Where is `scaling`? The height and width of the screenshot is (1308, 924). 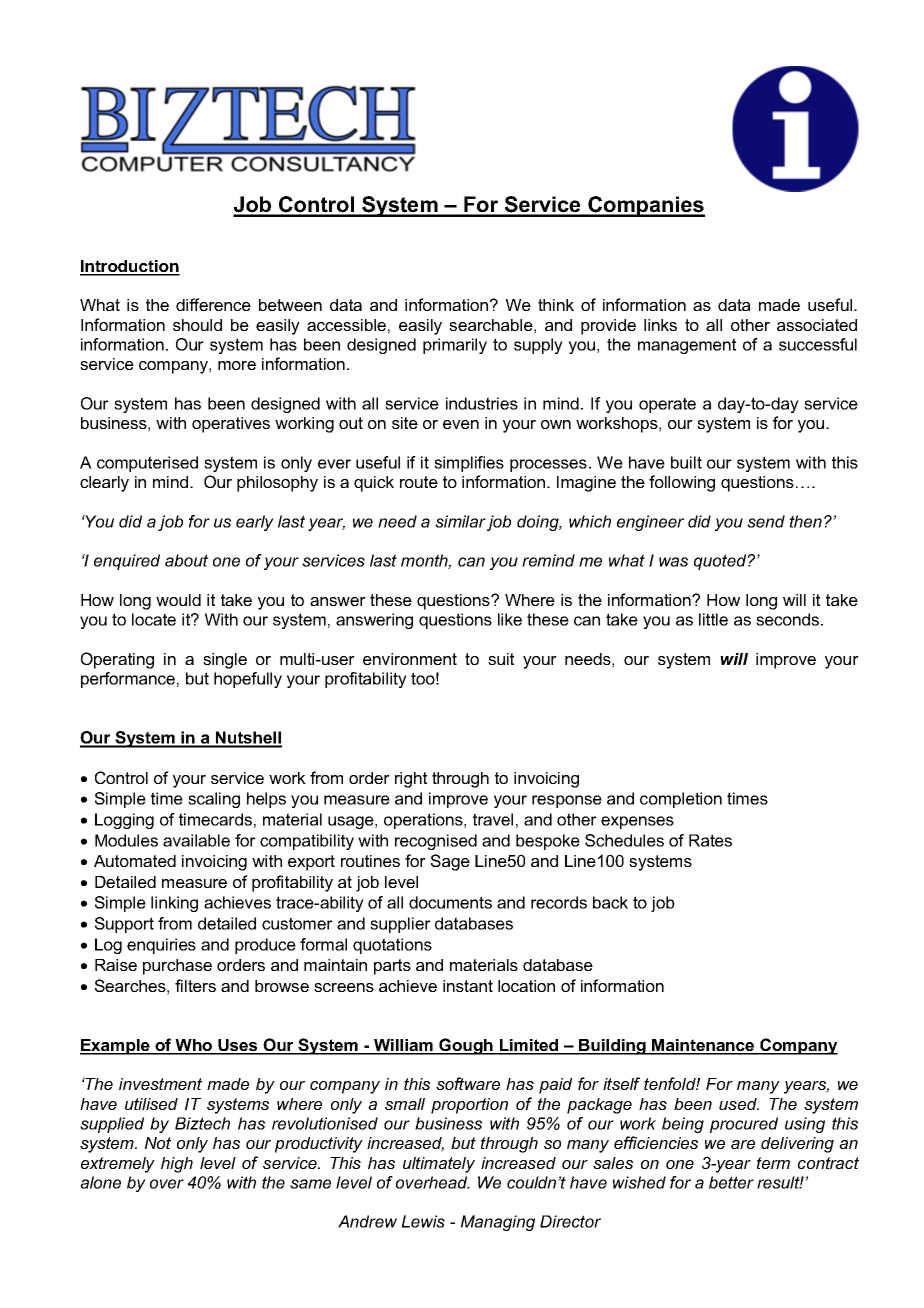 scaling is located at coordinates (214, 800).
